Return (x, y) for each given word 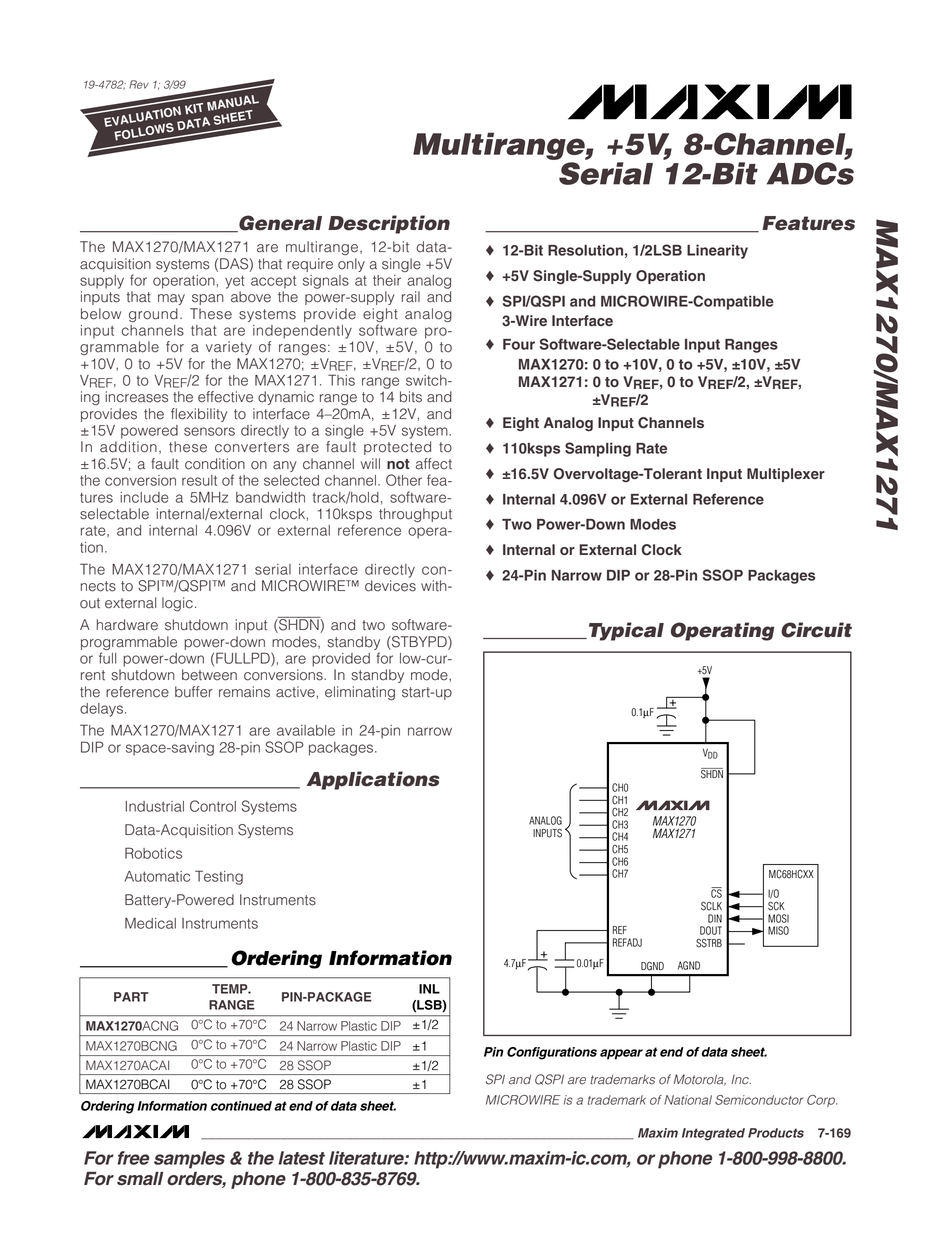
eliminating (360, 693)
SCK (776, 906)
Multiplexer (786, 475)
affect (434, 464)
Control (213, 806)
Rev (139, 84)
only (351, 265)
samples (189, 1160)
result (199, 480)
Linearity (717, 251)
